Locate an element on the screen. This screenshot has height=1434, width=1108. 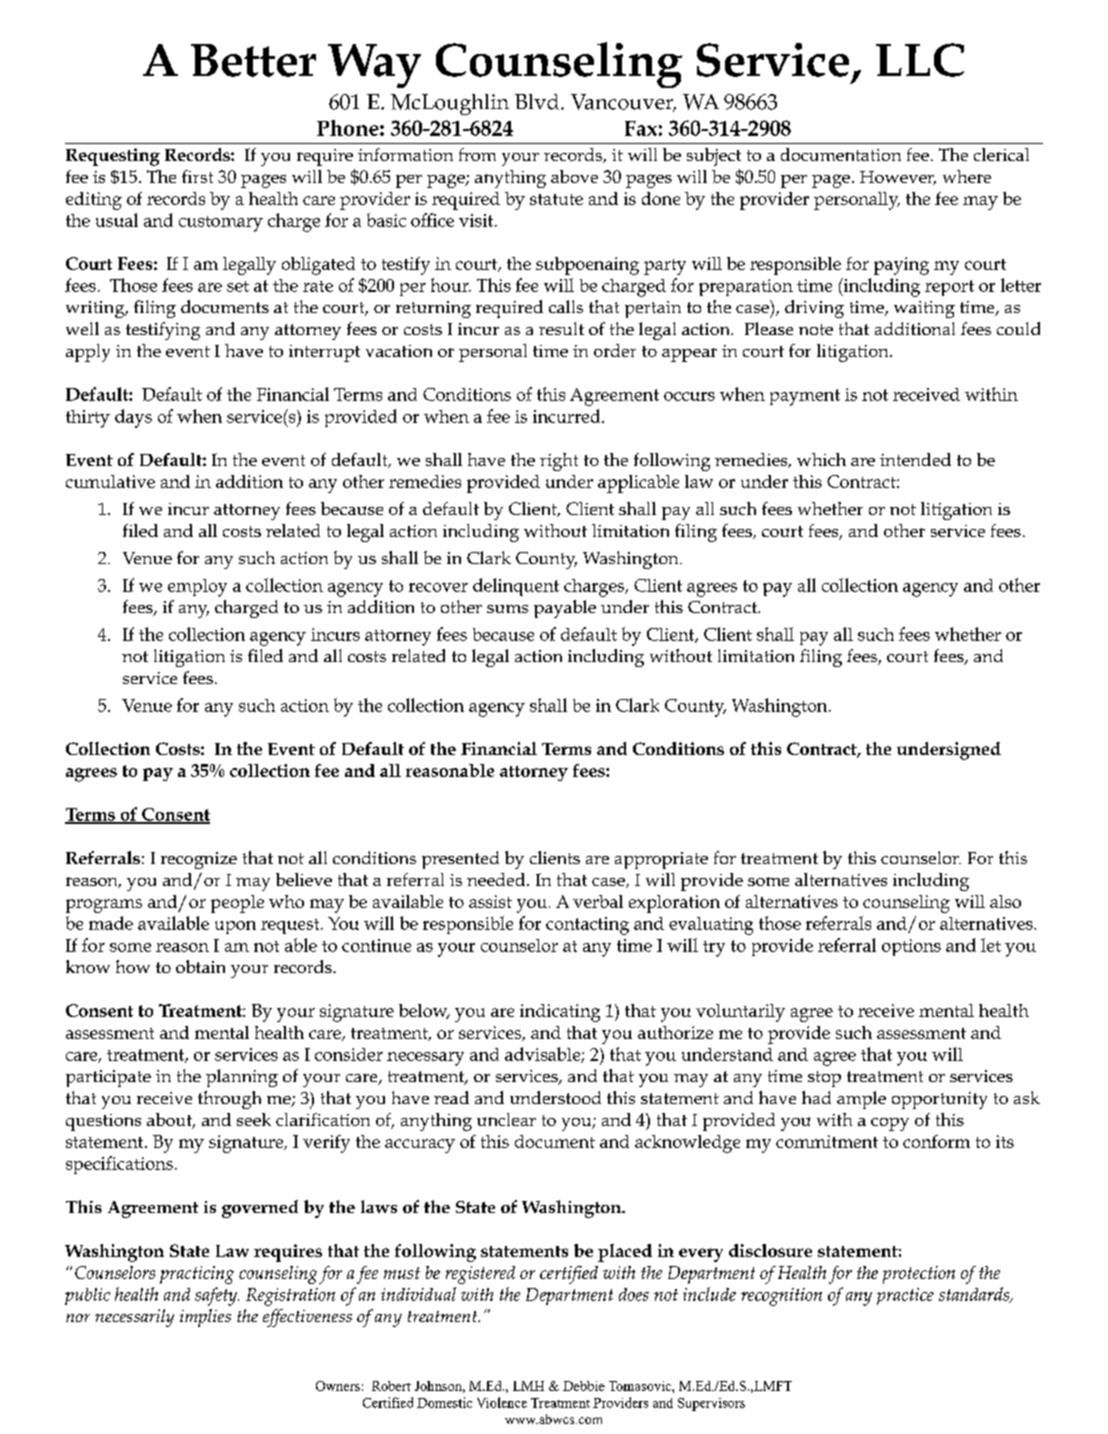
Debbie is located at coordinates (584, 1386).
